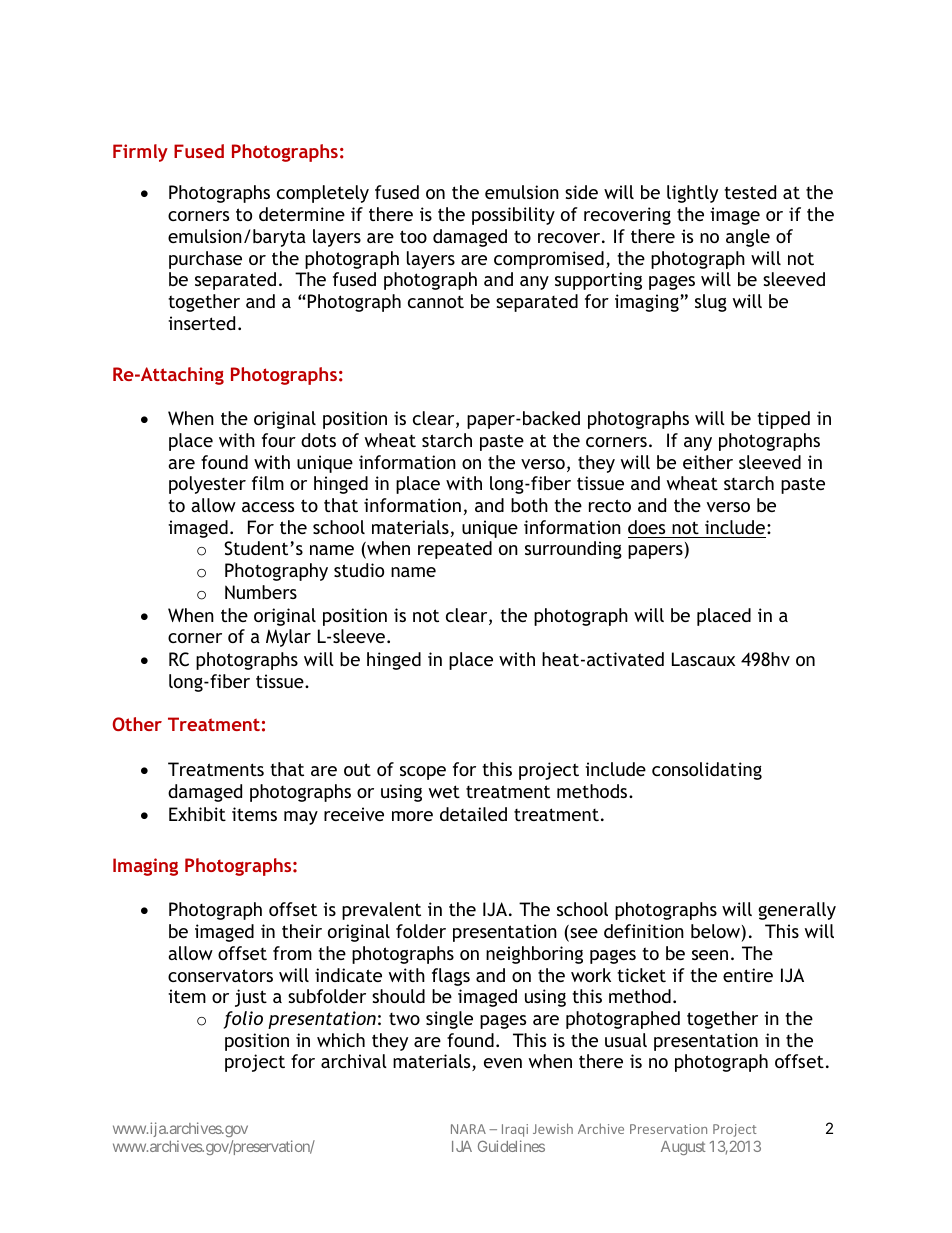  What do you see at coordinates (513, 216) in the document?
I see `possibility` at bounding box center [513, 216].
